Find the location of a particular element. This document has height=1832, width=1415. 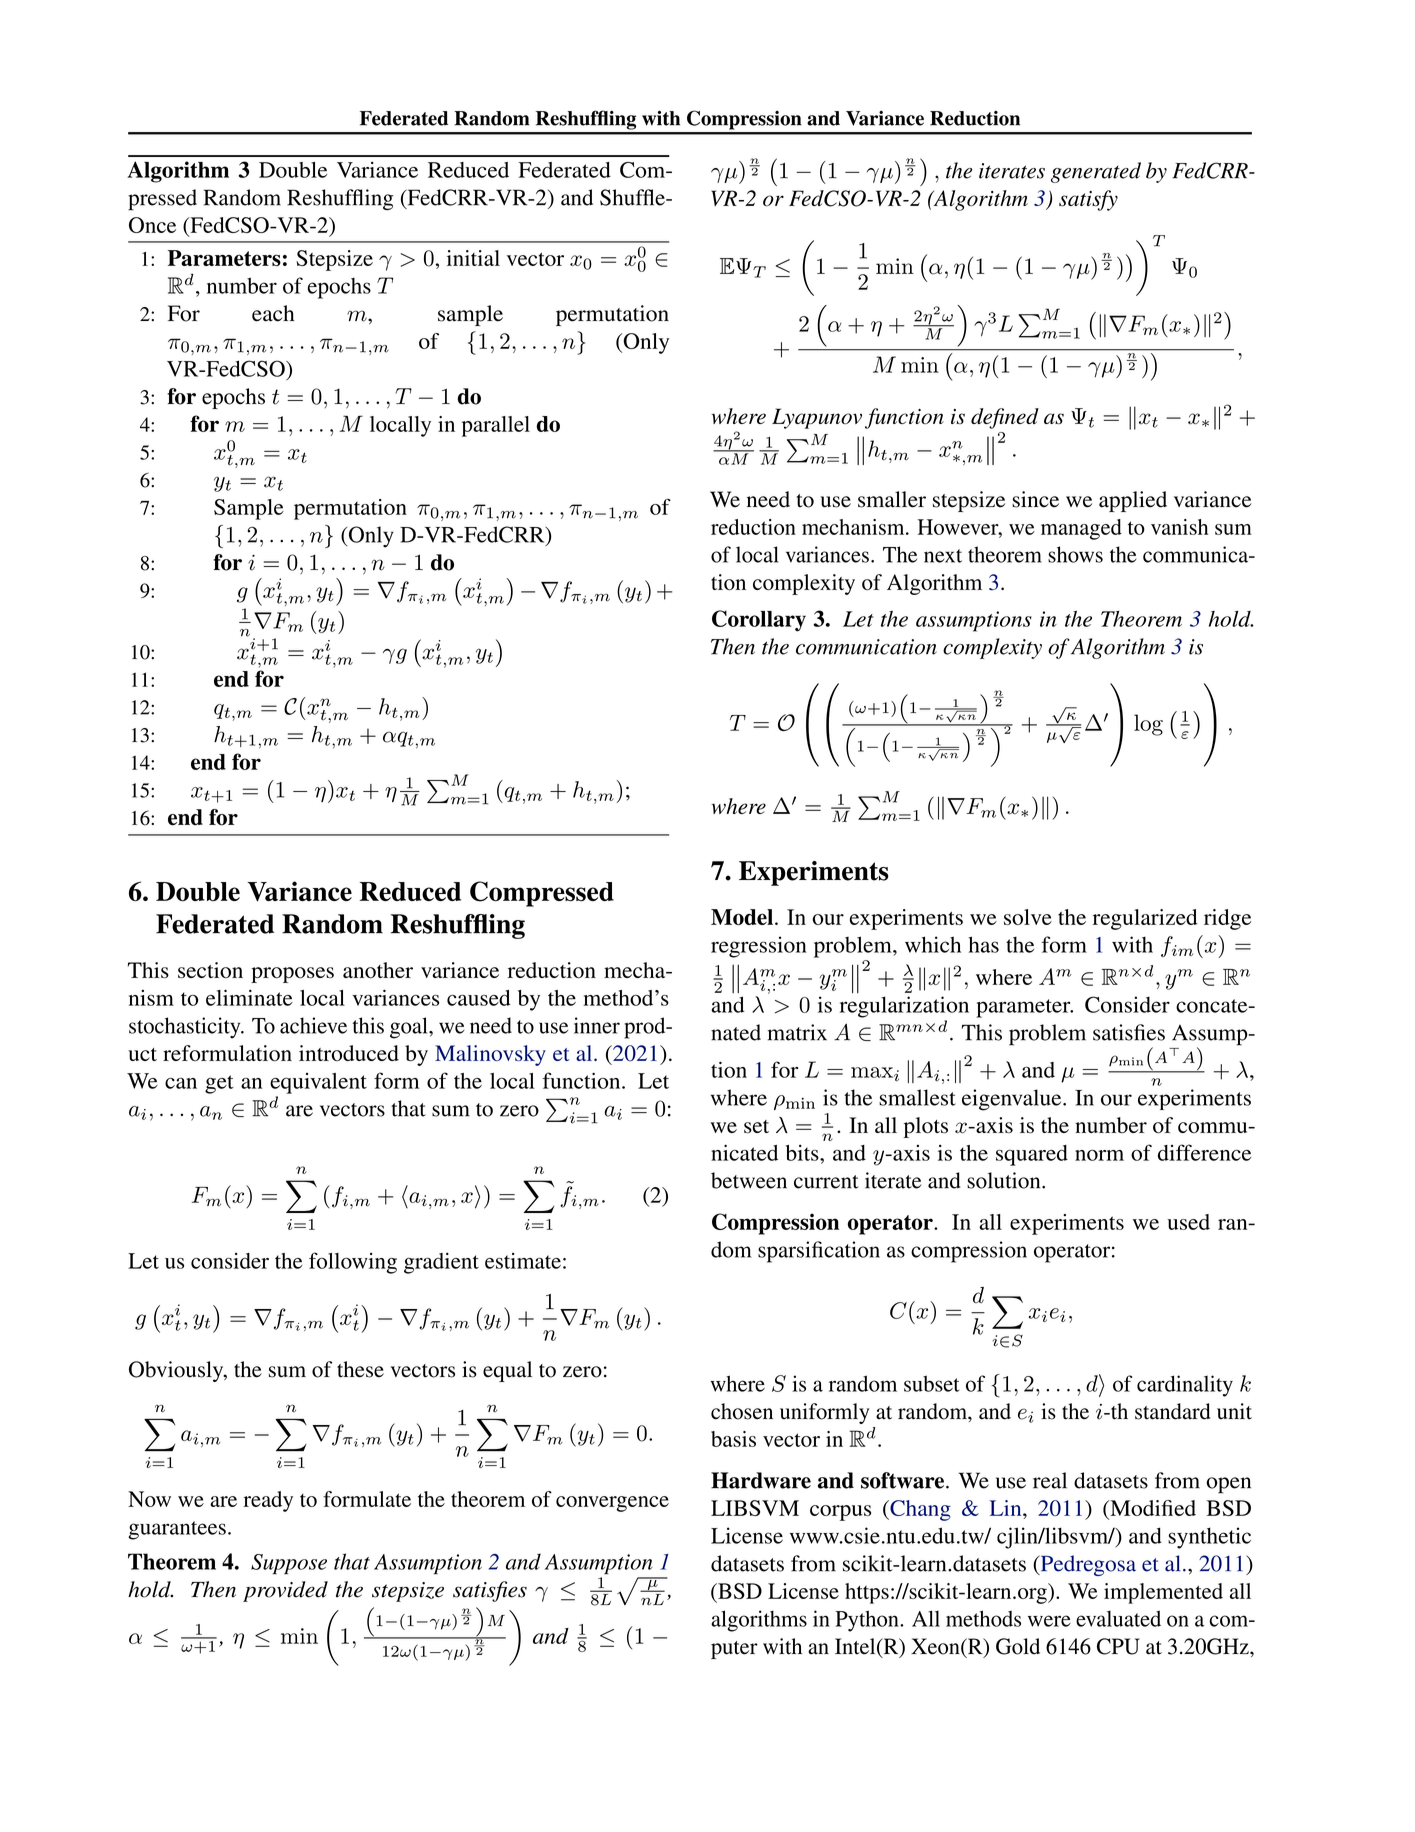

provided is located at coordinates (285, 1591).
